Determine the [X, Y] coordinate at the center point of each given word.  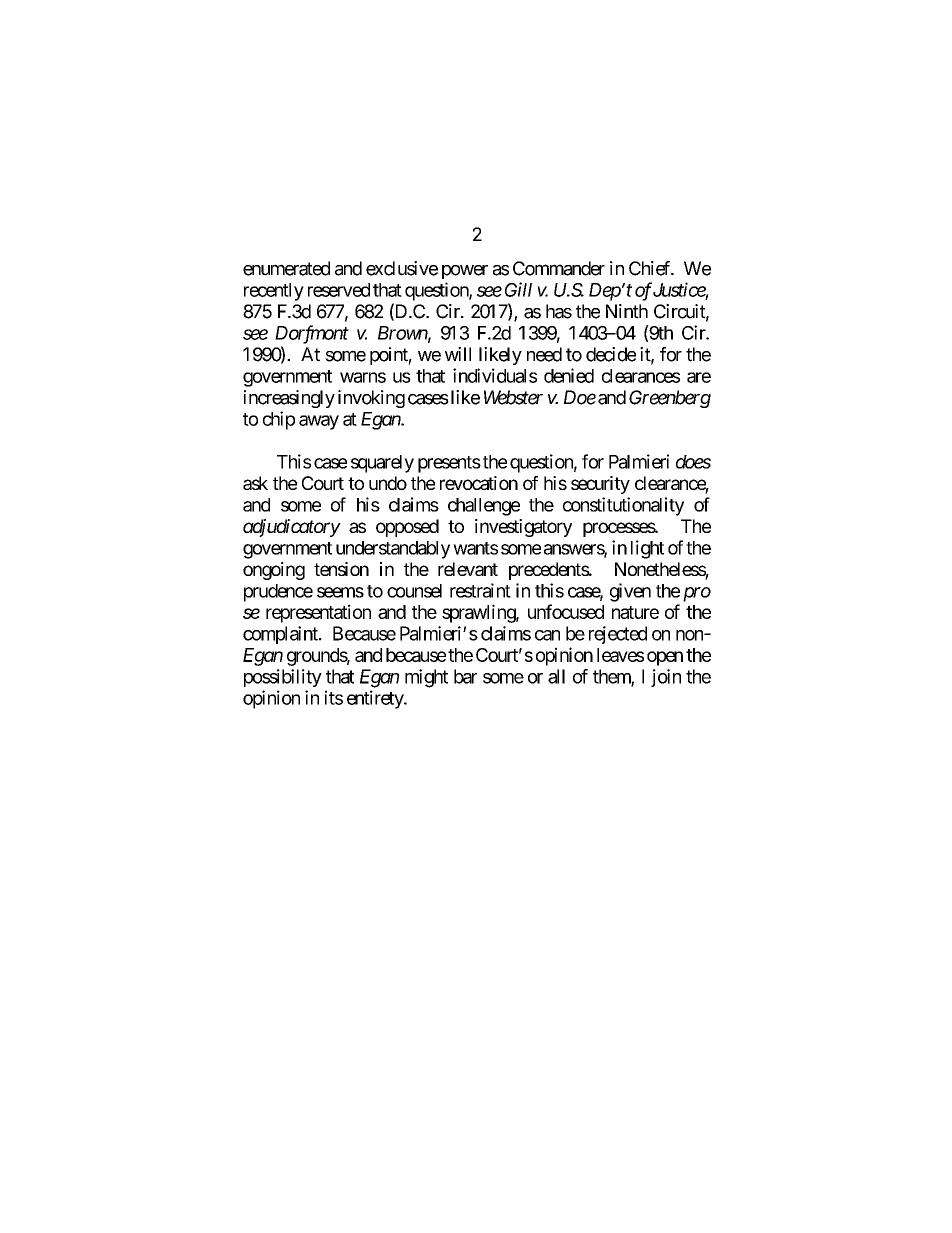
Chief [651, 268]
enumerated [286, 268]
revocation [479, 483]
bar [465, 676]
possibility [283, 678]
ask [255, 483]
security [600, 485]
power [465, 272]
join [666, 678]
